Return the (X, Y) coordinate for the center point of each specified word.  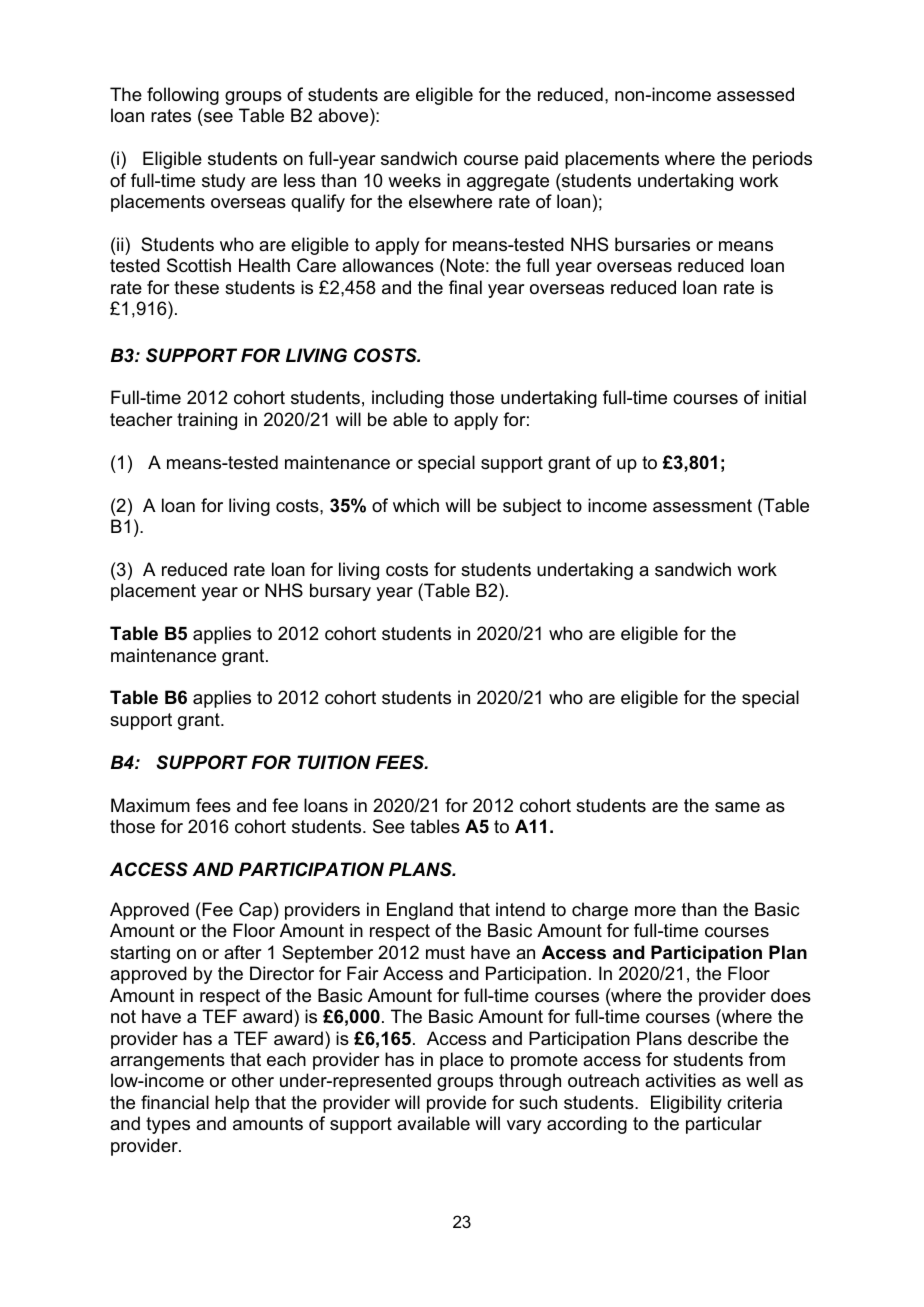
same (737, 807)
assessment (702, 506)
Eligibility (686, 1104)
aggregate (508, 182)
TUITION (334, 762)
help (232, 1104)
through (530, 1082)
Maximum (150, 805)
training (207, 421)
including (407, 399)
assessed (755, 94)
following (183, 96)
